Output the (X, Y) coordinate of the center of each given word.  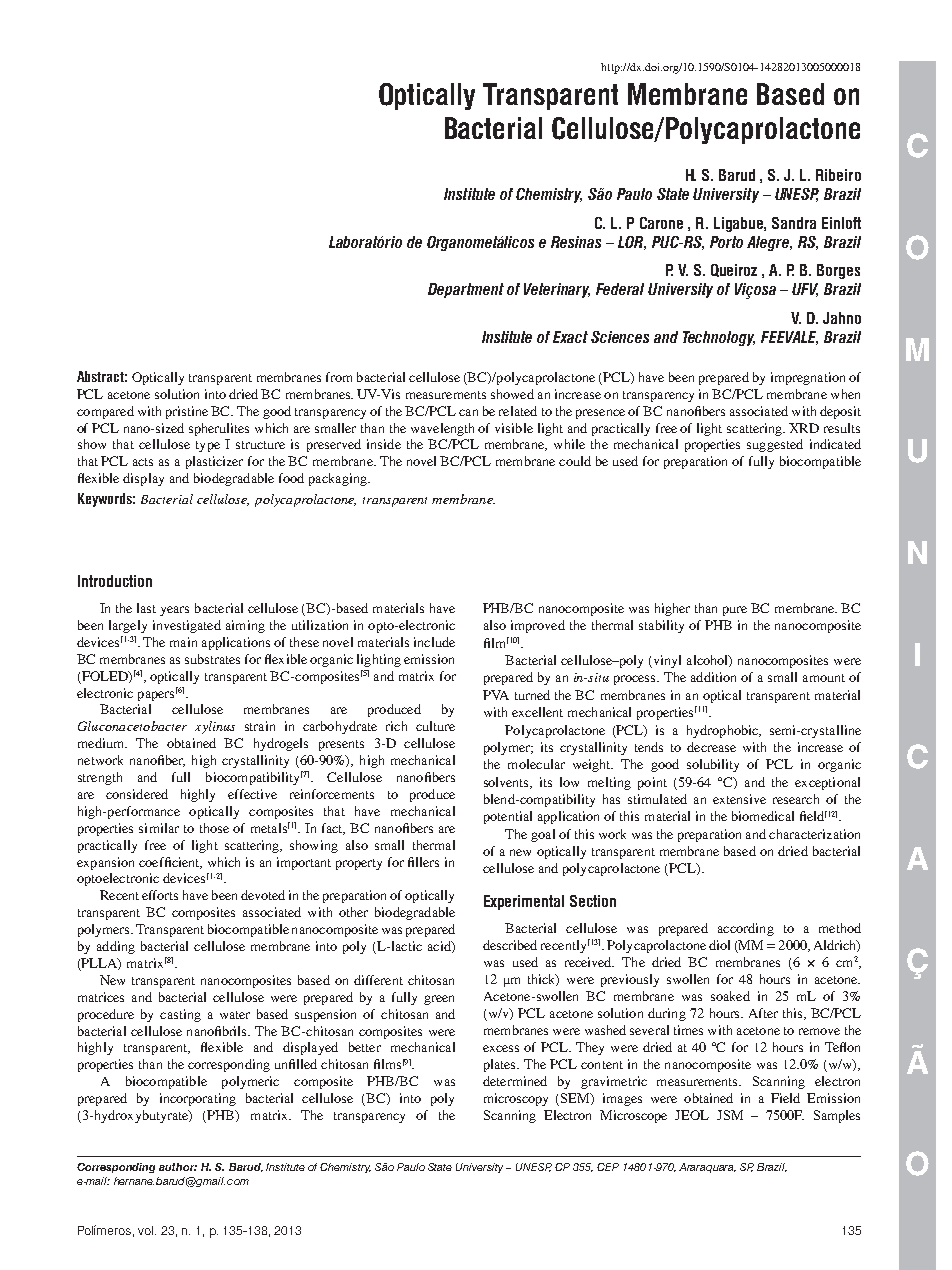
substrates (212, 659)
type (208, 446)
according (746, 929)
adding (116, 947)
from (339, 377)
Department (466, 290)
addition (713, 677)
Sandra (794, 223)
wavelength (442, 429)
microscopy (516, 1099)
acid (440, 947)
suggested (775, 445)
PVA (496, 695)
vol (147, 1230)
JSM (730, 1115)
